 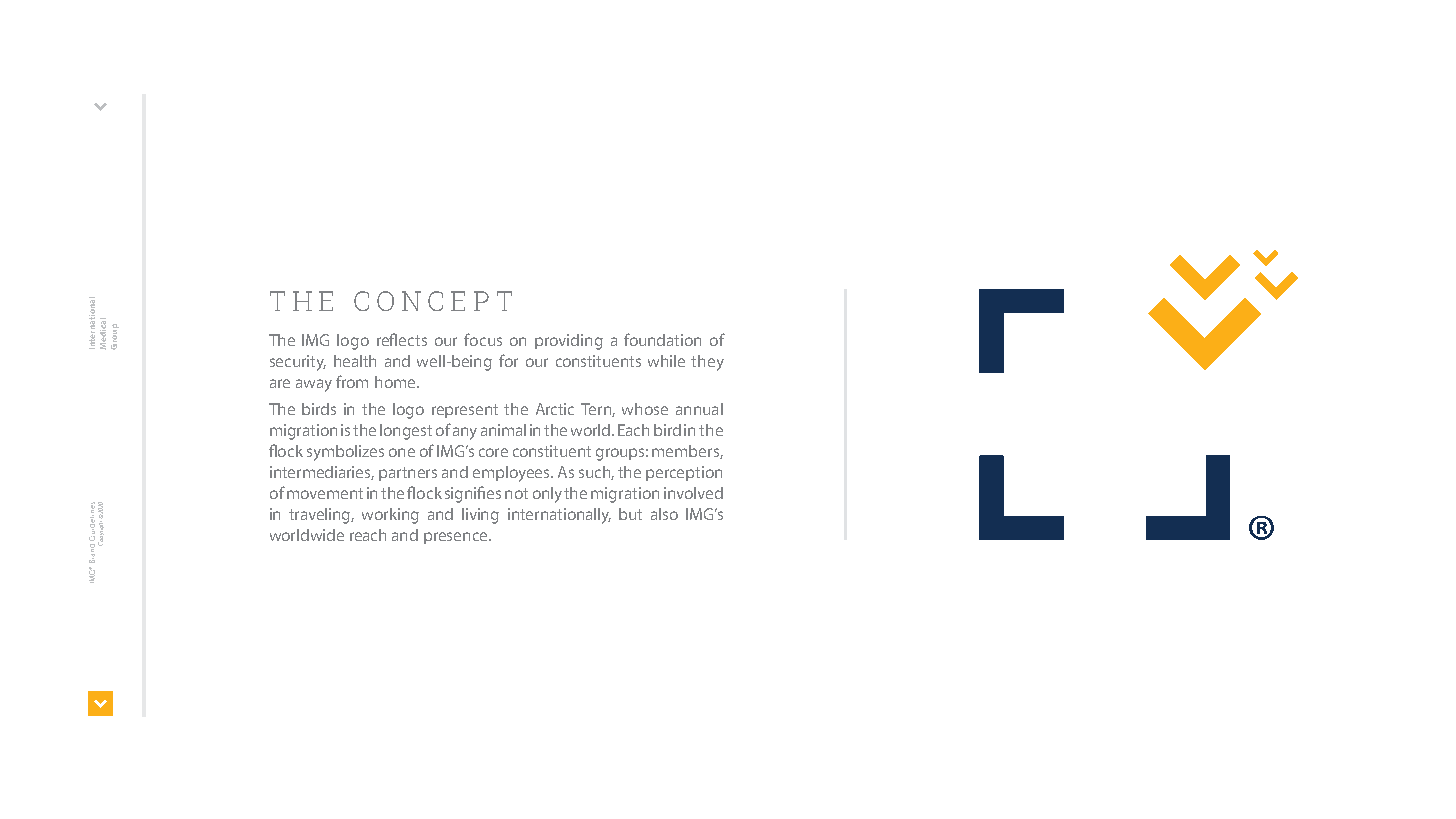 I want to click on core, so click(x=493, y=452).
